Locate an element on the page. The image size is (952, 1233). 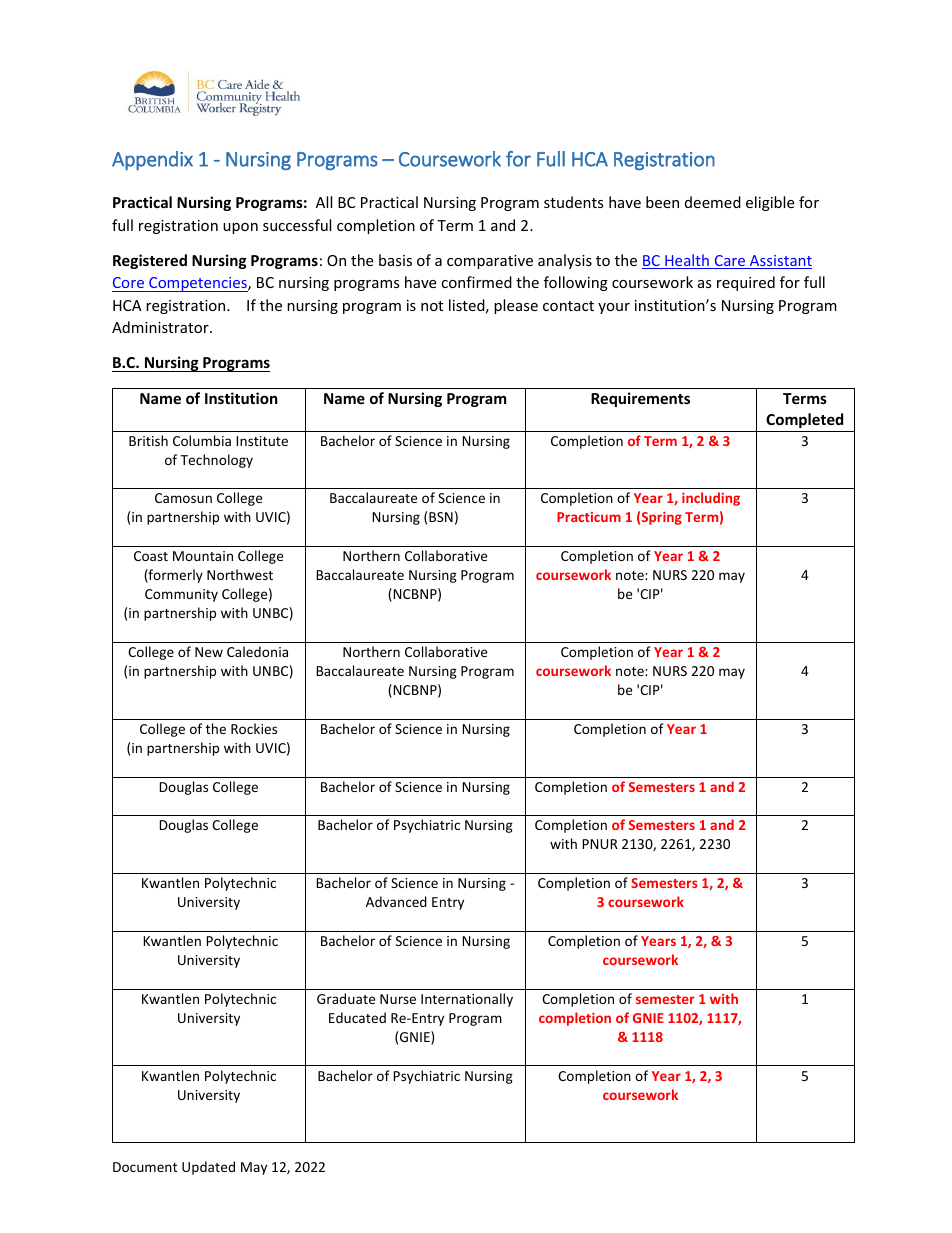
comparative is located at coordinates (490, 262).
